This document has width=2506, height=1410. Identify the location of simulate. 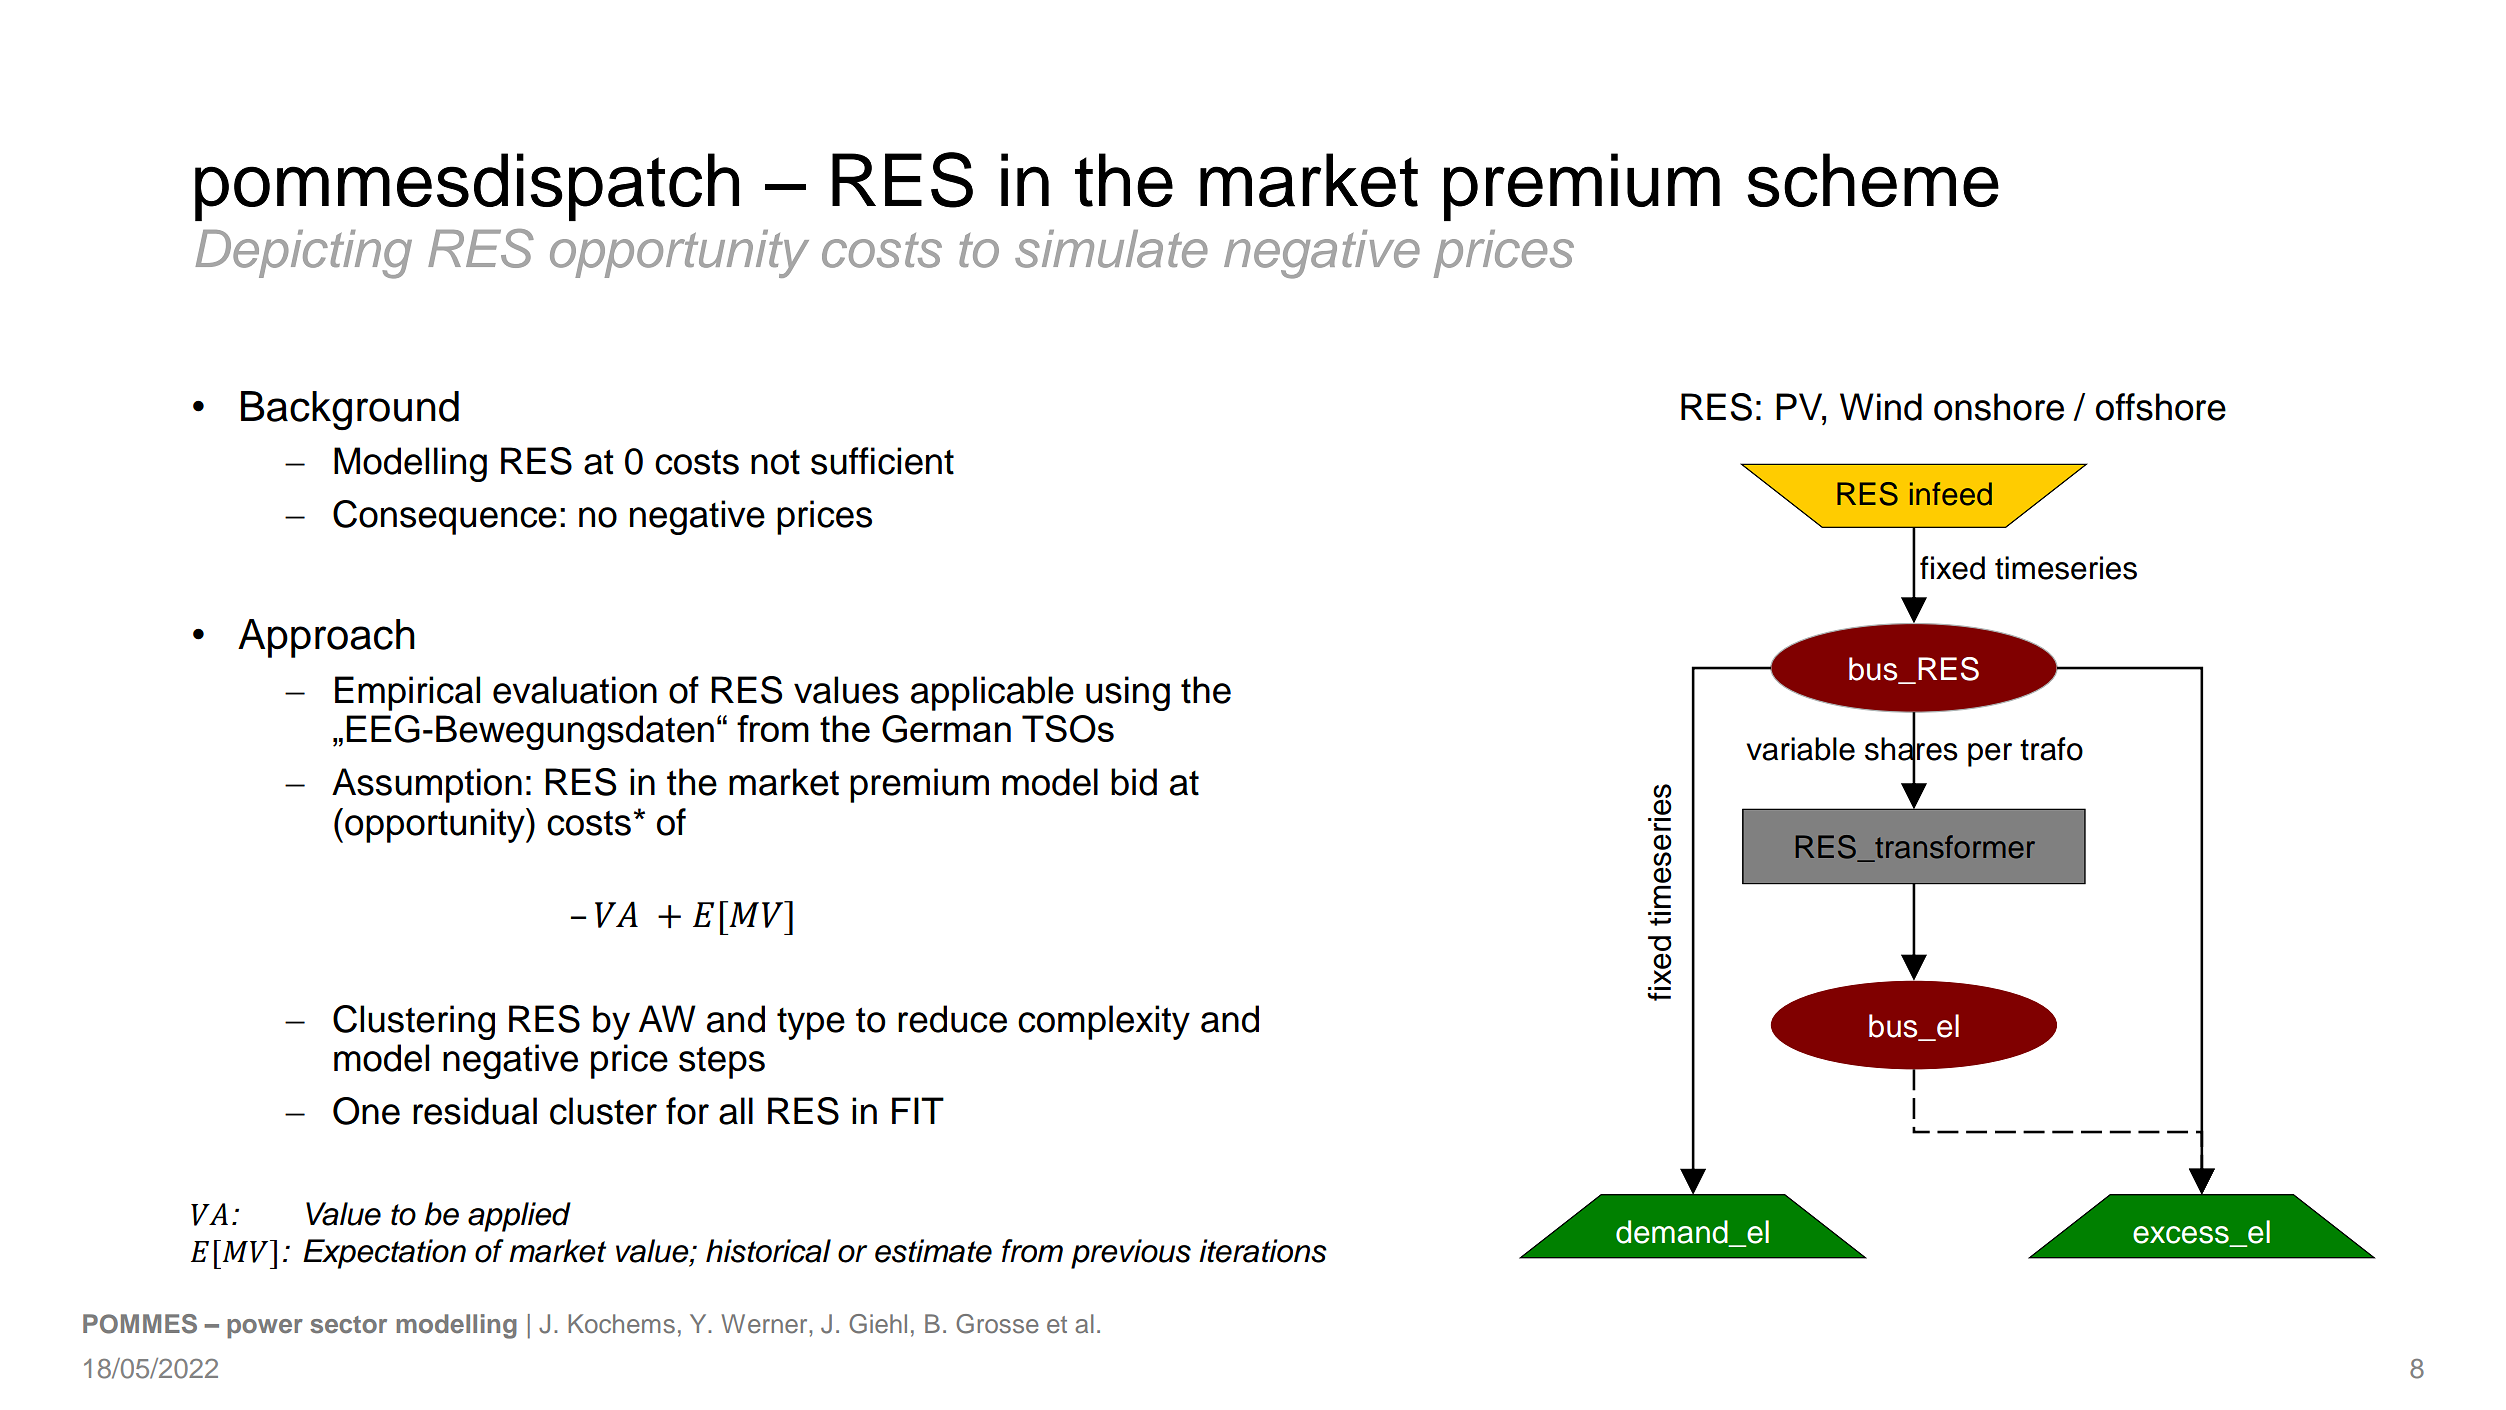
(1111, 249).
